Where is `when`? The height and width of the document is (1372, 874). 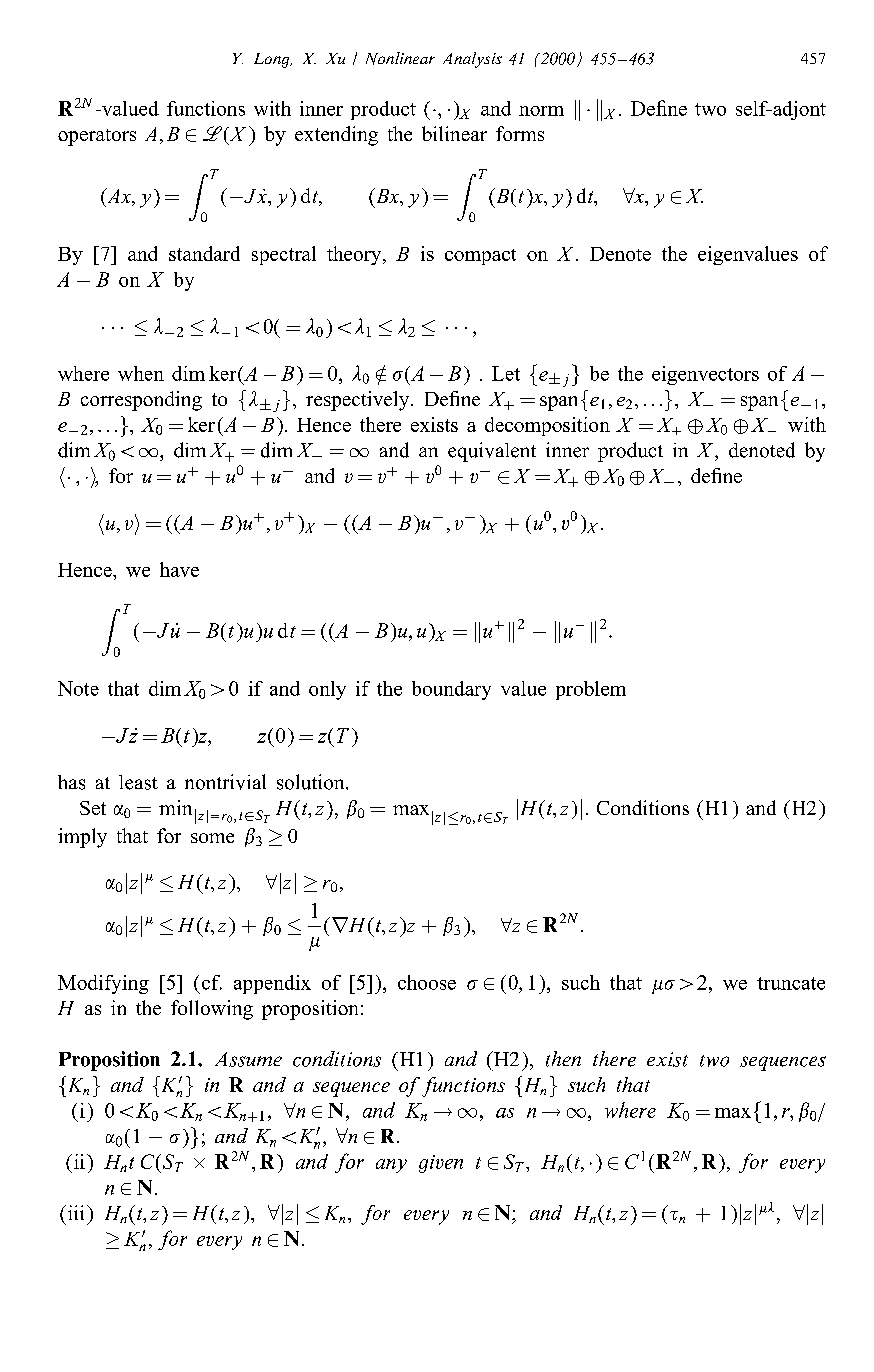 when is located at coordinates (141, 373).
